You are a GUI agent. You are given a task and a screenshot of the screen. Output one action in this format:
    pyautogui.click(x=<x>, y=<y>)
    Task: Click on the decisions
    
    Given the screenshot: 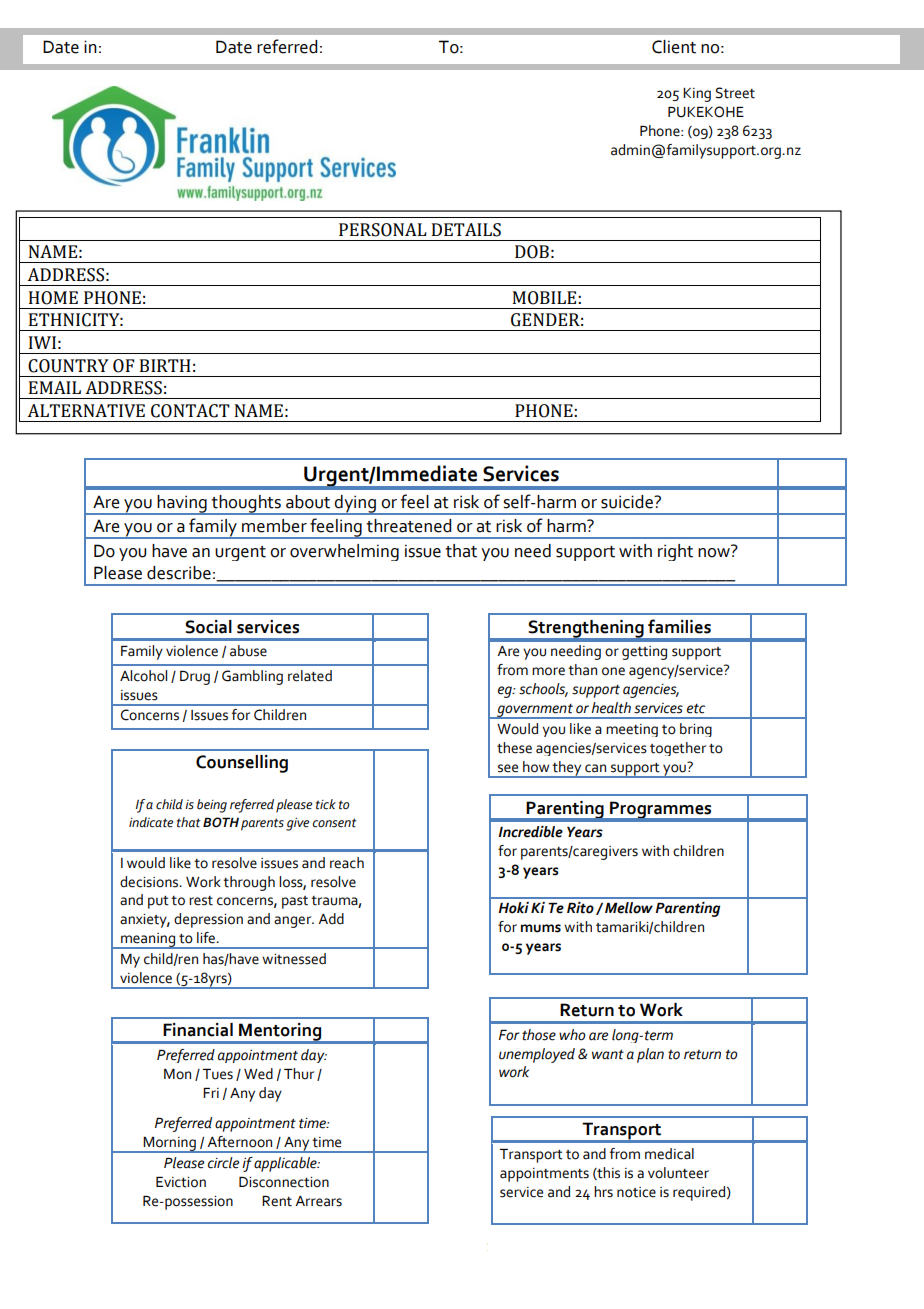 What is the action you would take?
    pyautogui.click(x=150, y=882)
